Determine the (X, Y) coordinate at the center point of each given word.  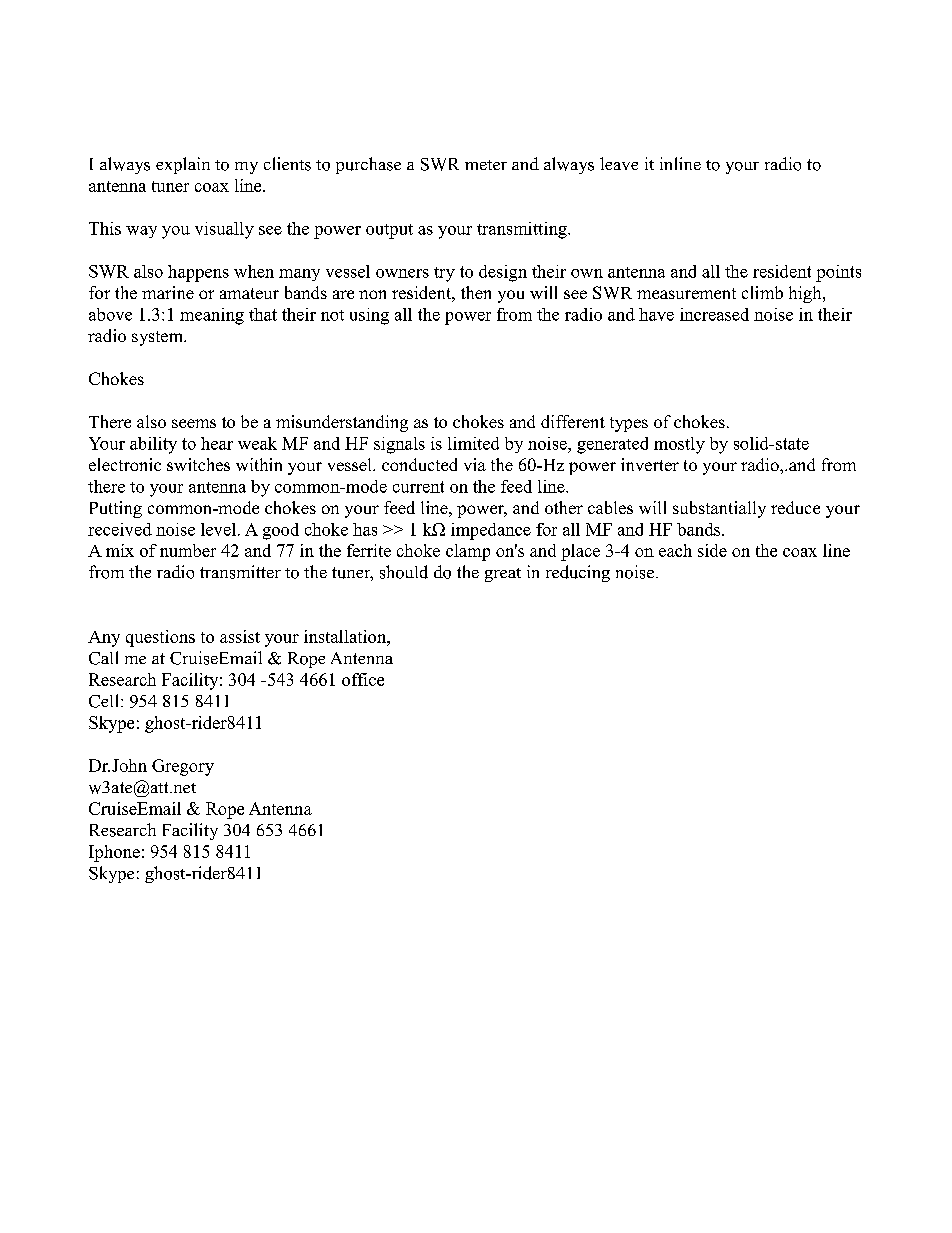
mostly (679, 445)
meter (486, 165)
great (503, 575)
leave (619, 163)
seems (194, 423)
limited (473, 443)
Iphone (114, 853)
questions (160, 638)
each (675, 550)
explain (183, 165)
